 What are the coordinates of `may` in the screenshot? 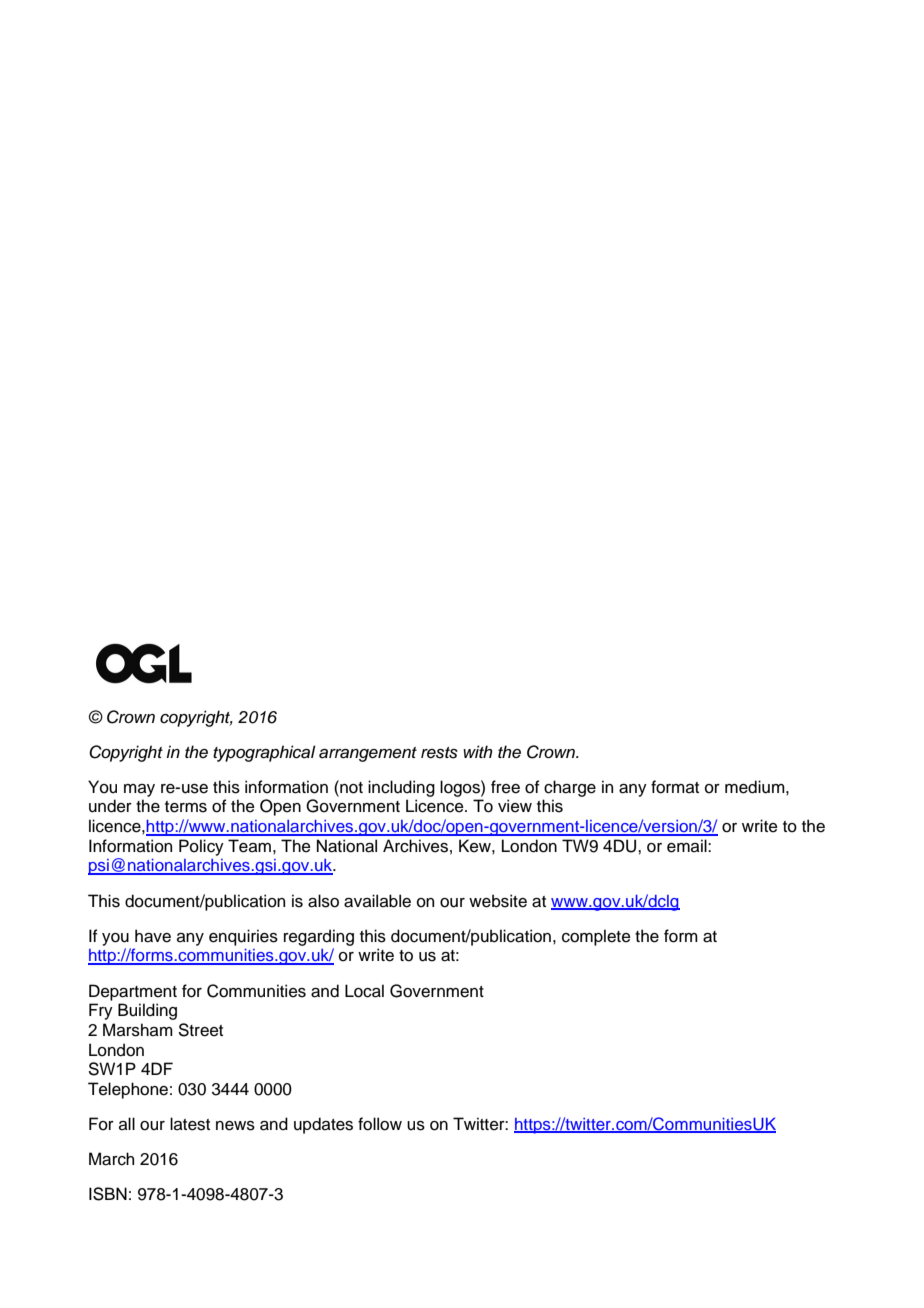 It's located at (139, 790).
